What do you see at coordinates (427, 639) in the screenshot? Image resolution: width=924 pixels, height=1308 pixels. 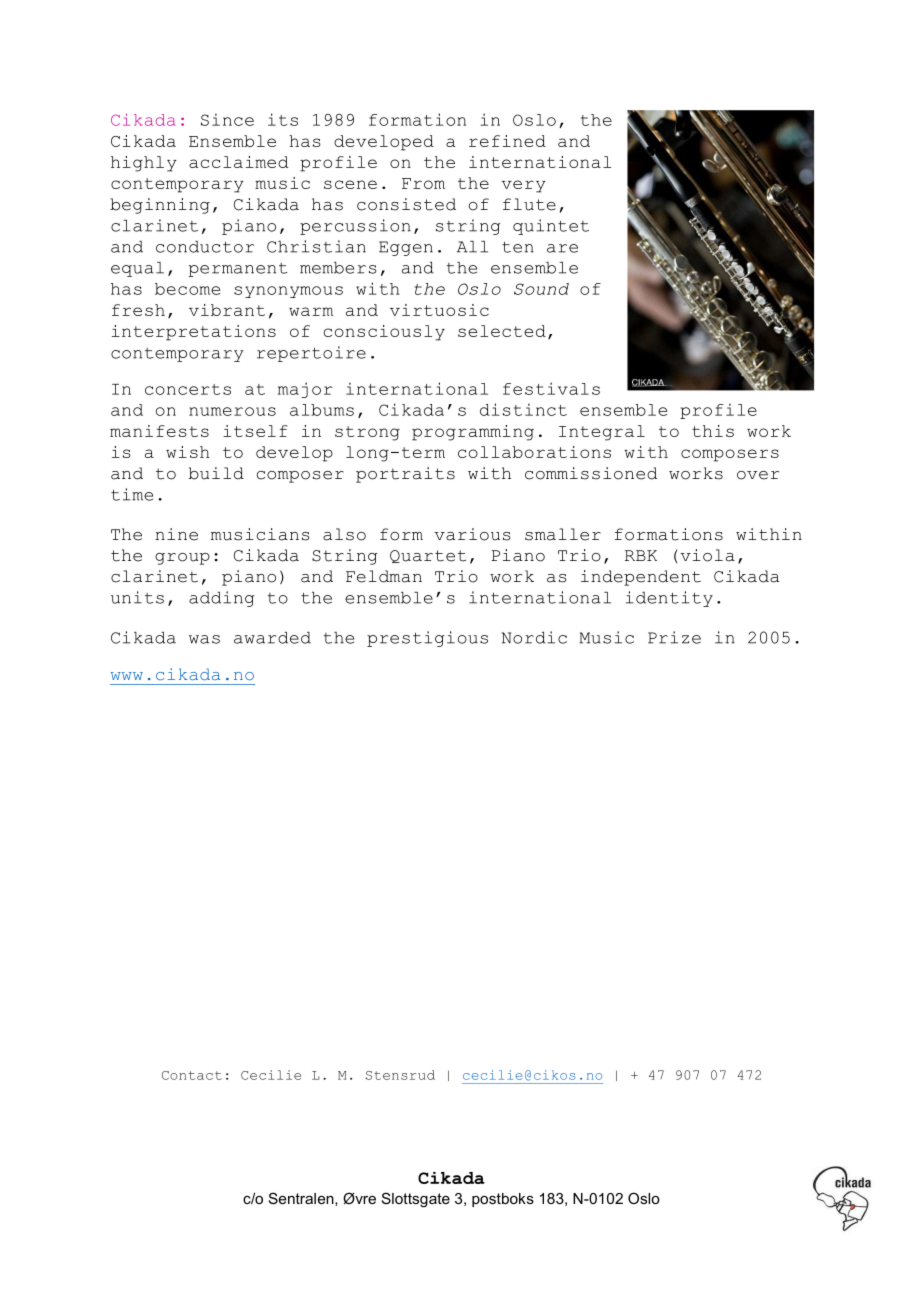 I see `prestigious` at bounding box center [427, 639].
